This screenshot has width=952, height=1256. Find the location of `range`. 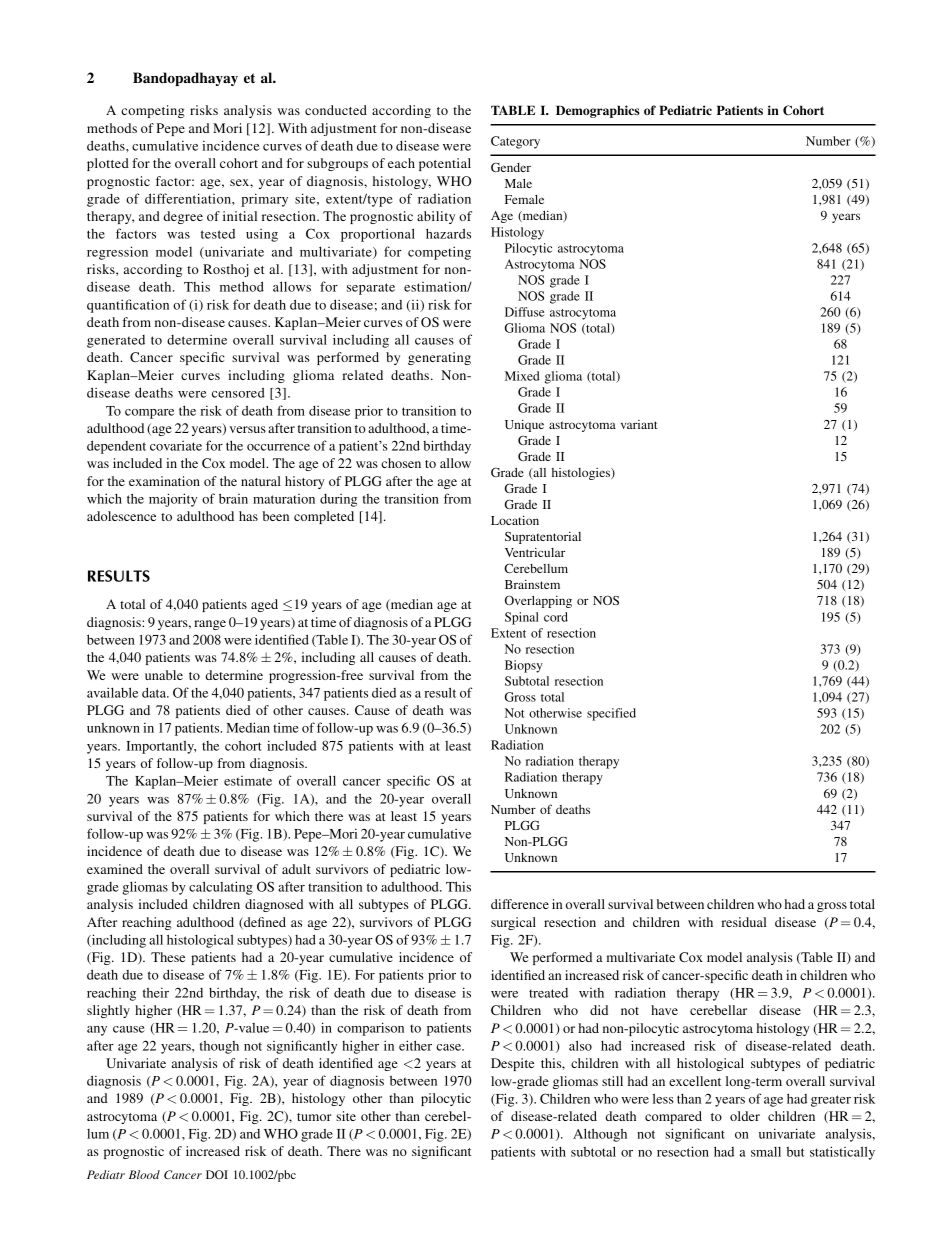

range is located at coordinates (210, 625).
